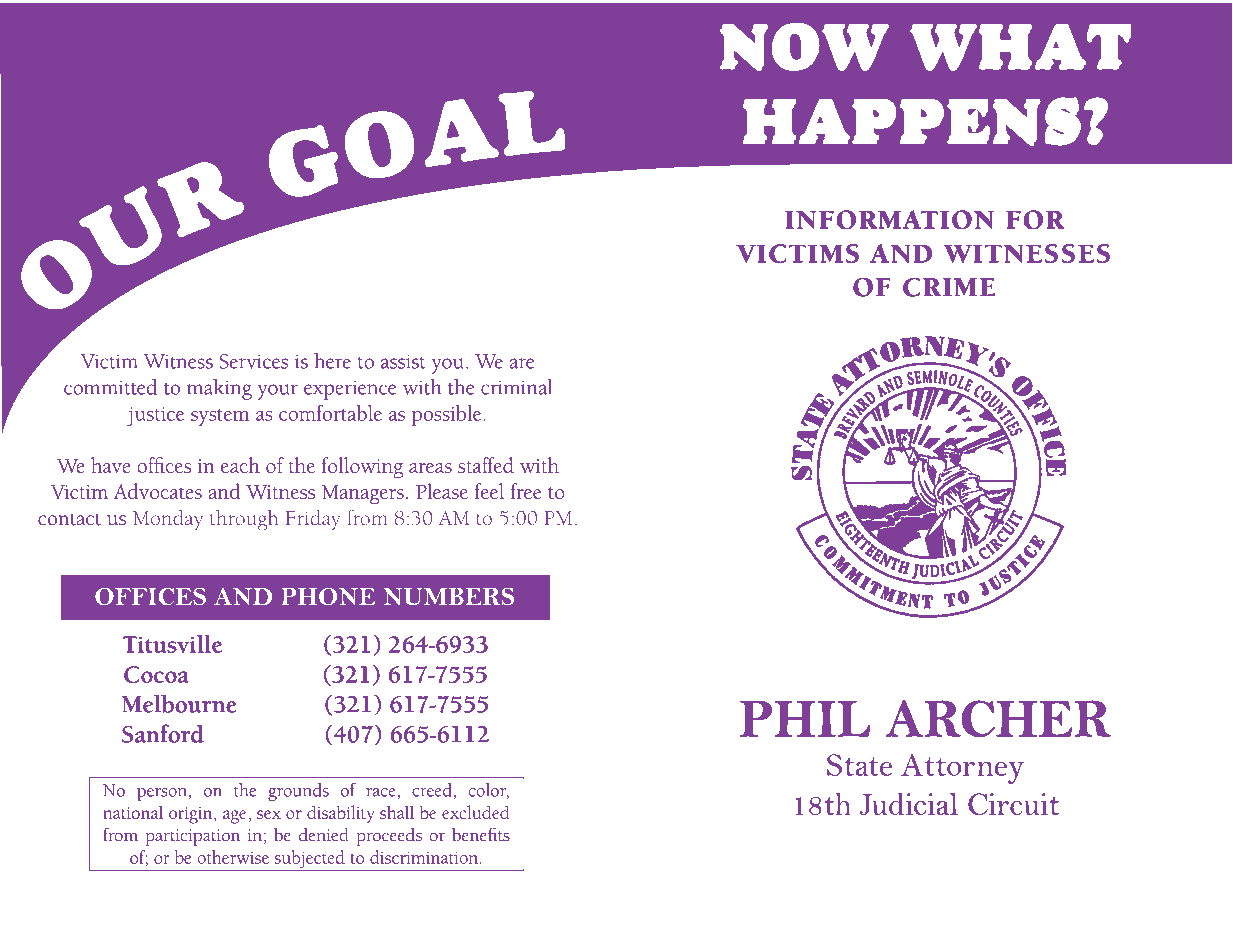 The image size is (1233, 952). What do you see at coordinates (949, 287) in the screenshot?
I see `CRIME` at bounding box center [949, 287].
